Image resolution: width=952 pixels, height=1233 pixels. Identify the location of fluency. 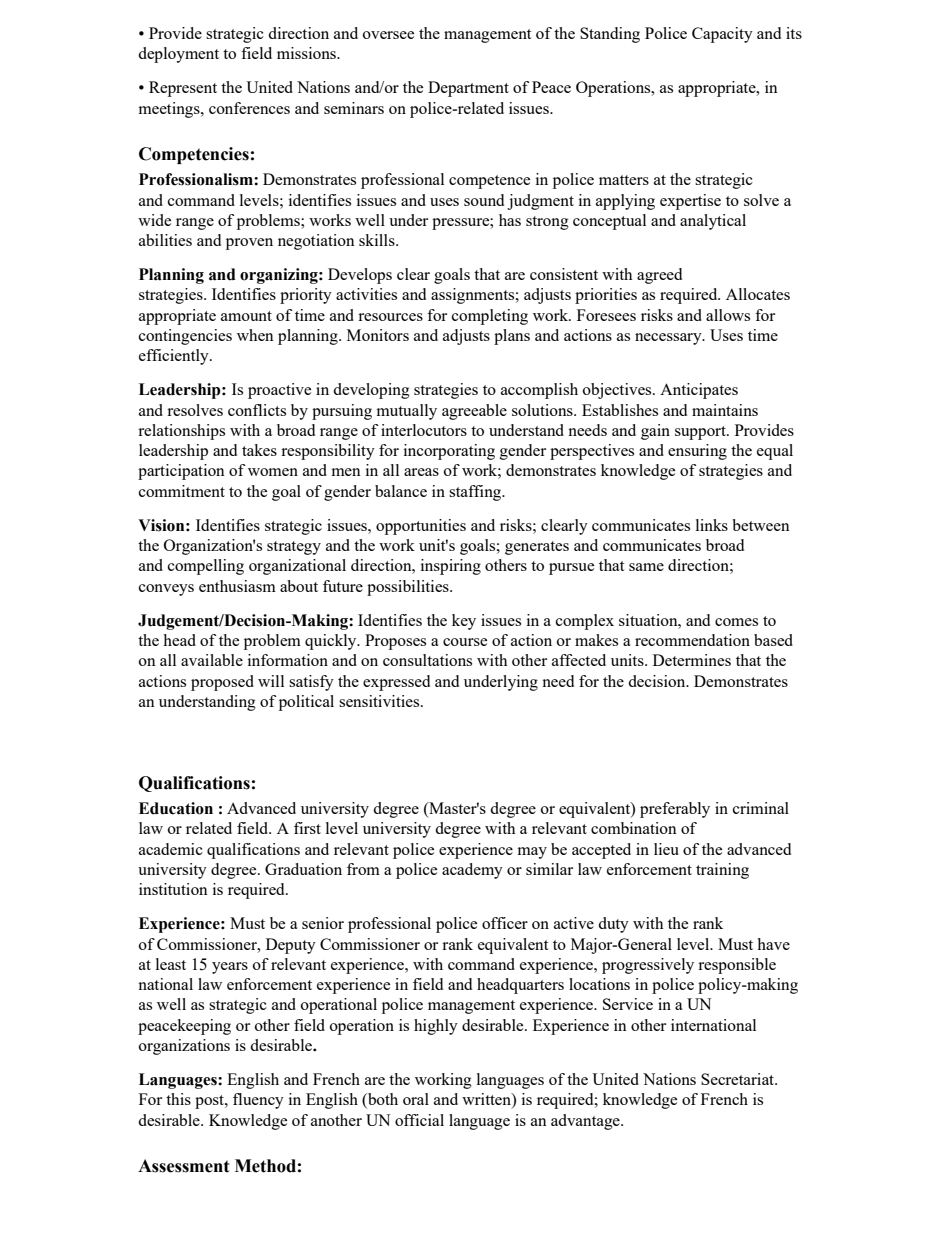
(258, 1101).
